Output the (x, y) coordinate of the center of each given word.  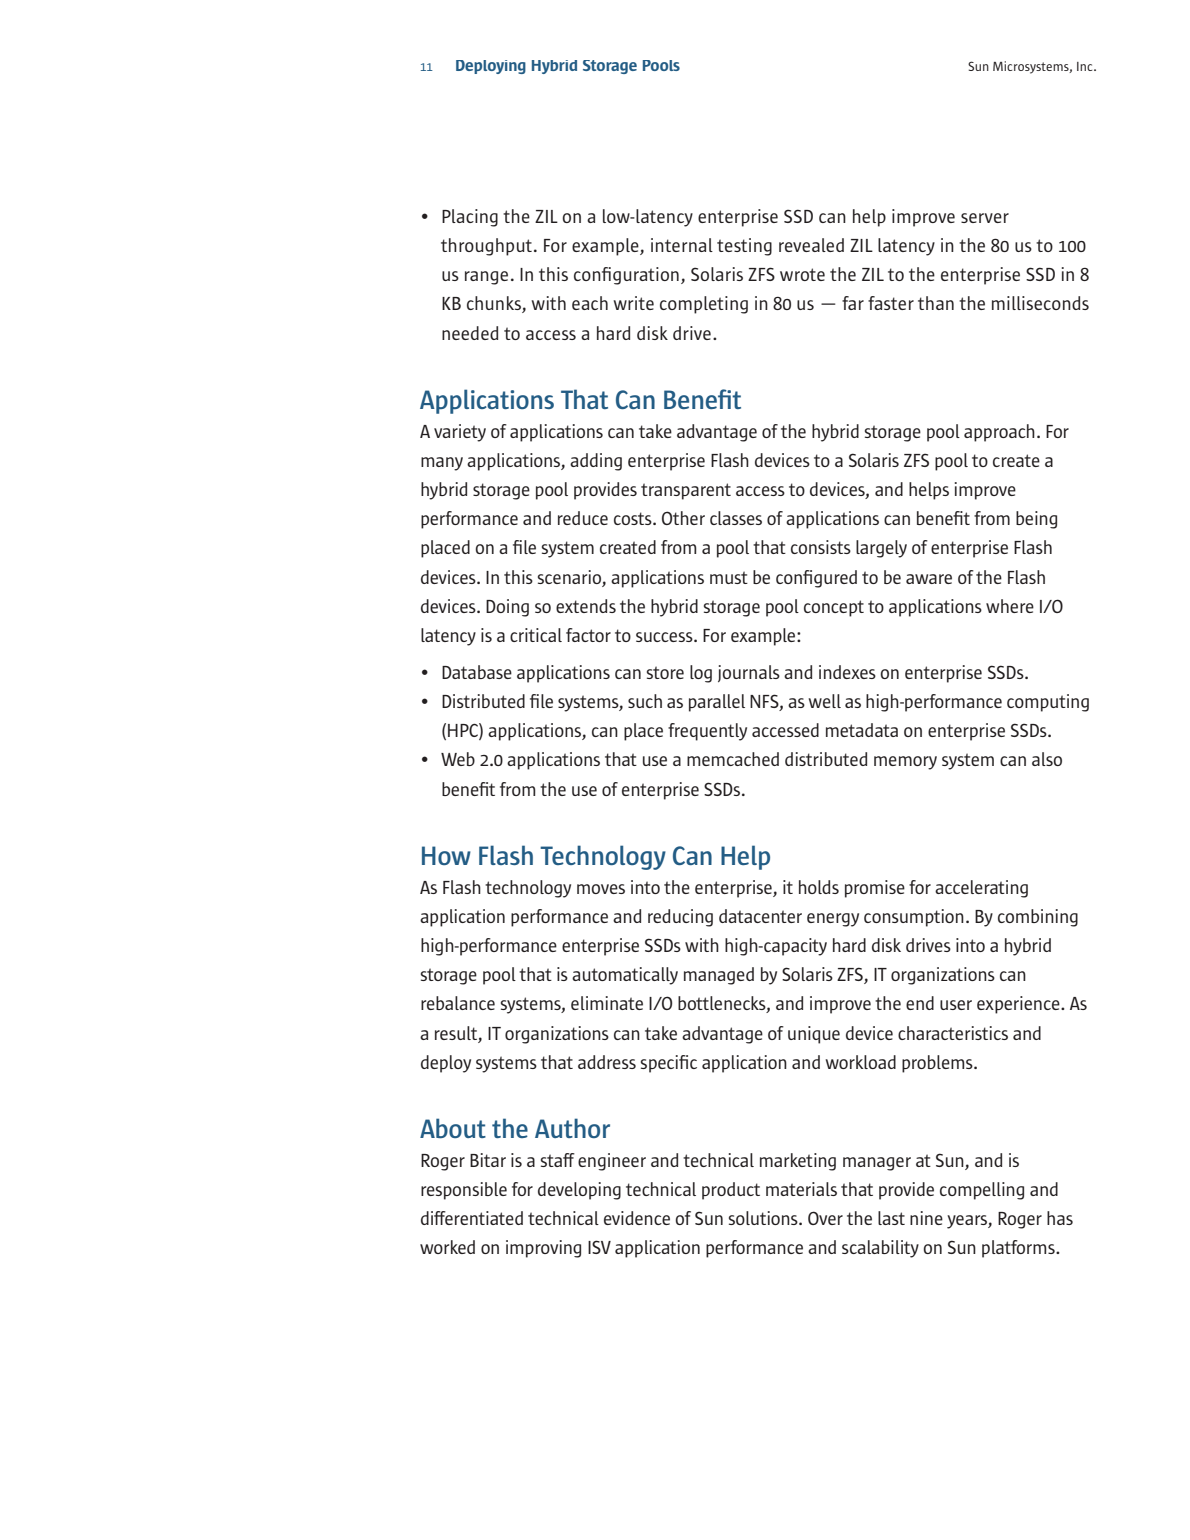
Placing (470, 218)
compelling (982, 1191)
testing (744, 247)
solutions (764, 1218)
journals (749, 673)
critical (536, 635)
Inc (1086, 66)
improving (543, 1249)
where (1010, 606)
